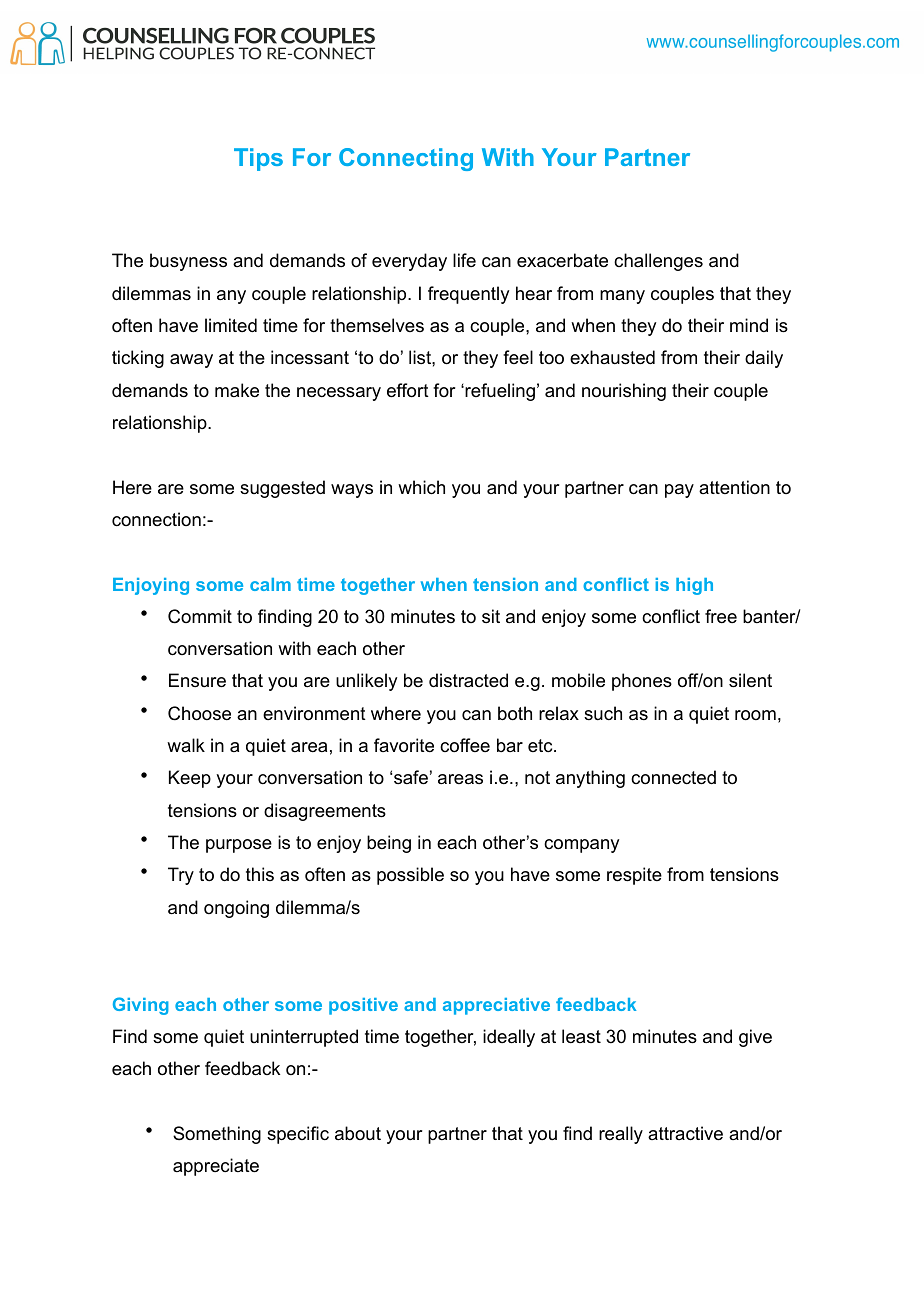 The width and height of the screenshot is (924, 1308). I want to click on pay, so click(679, 491).
